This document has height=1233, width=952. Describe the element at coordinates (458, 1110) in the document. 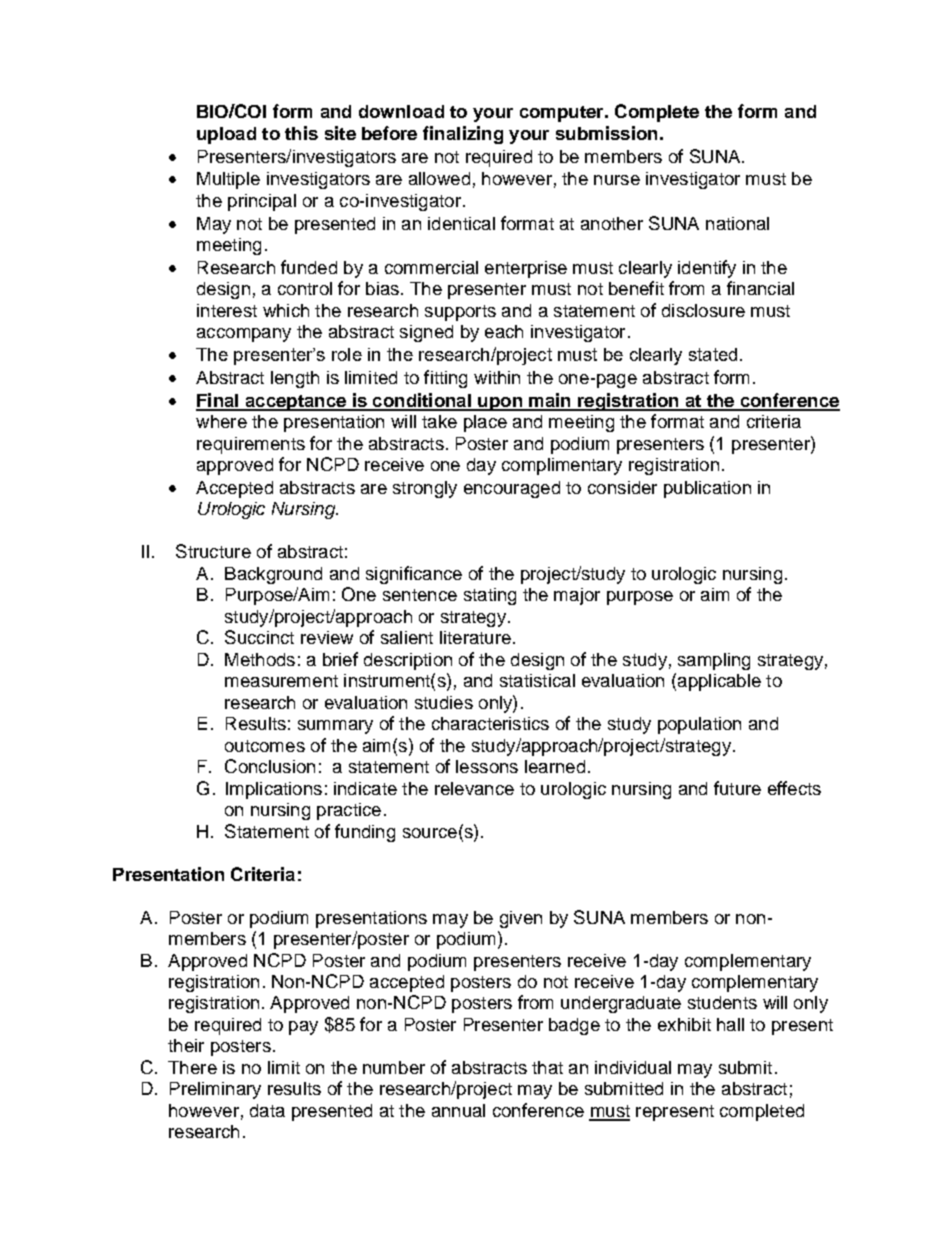

I see `annual` at that location.
